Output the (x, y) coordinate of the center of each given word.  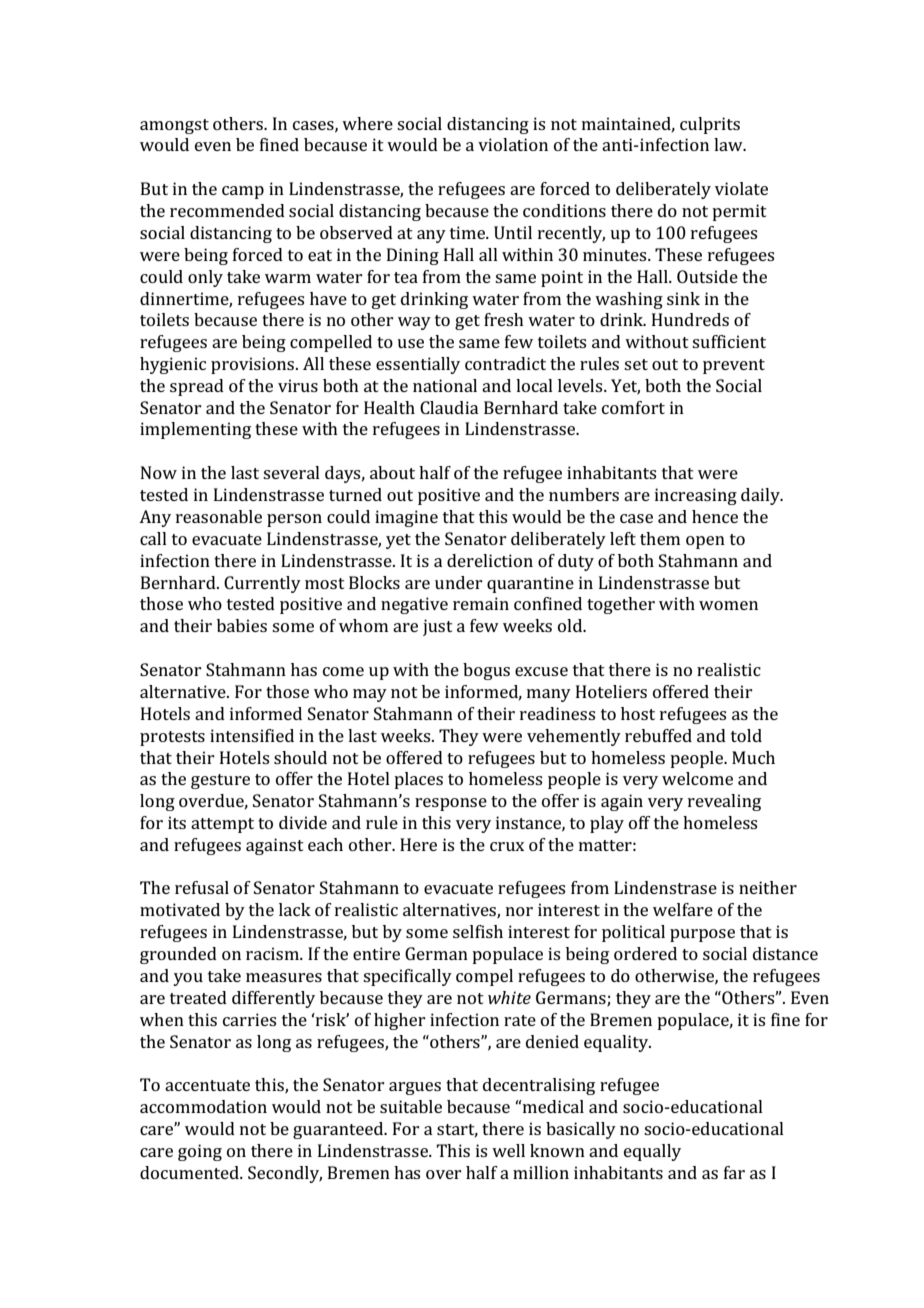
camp (243, 192)
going (200, 1152)
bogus (486, 671)
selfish (478, 931)
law (729, 144)
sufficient (729, 341)
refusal (202, 887)
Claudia (449, 407)
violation (513, 144)
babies (242, 625)
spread (197, 387)
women (728, 605)
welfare (683, 909)
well (508, 1150)
